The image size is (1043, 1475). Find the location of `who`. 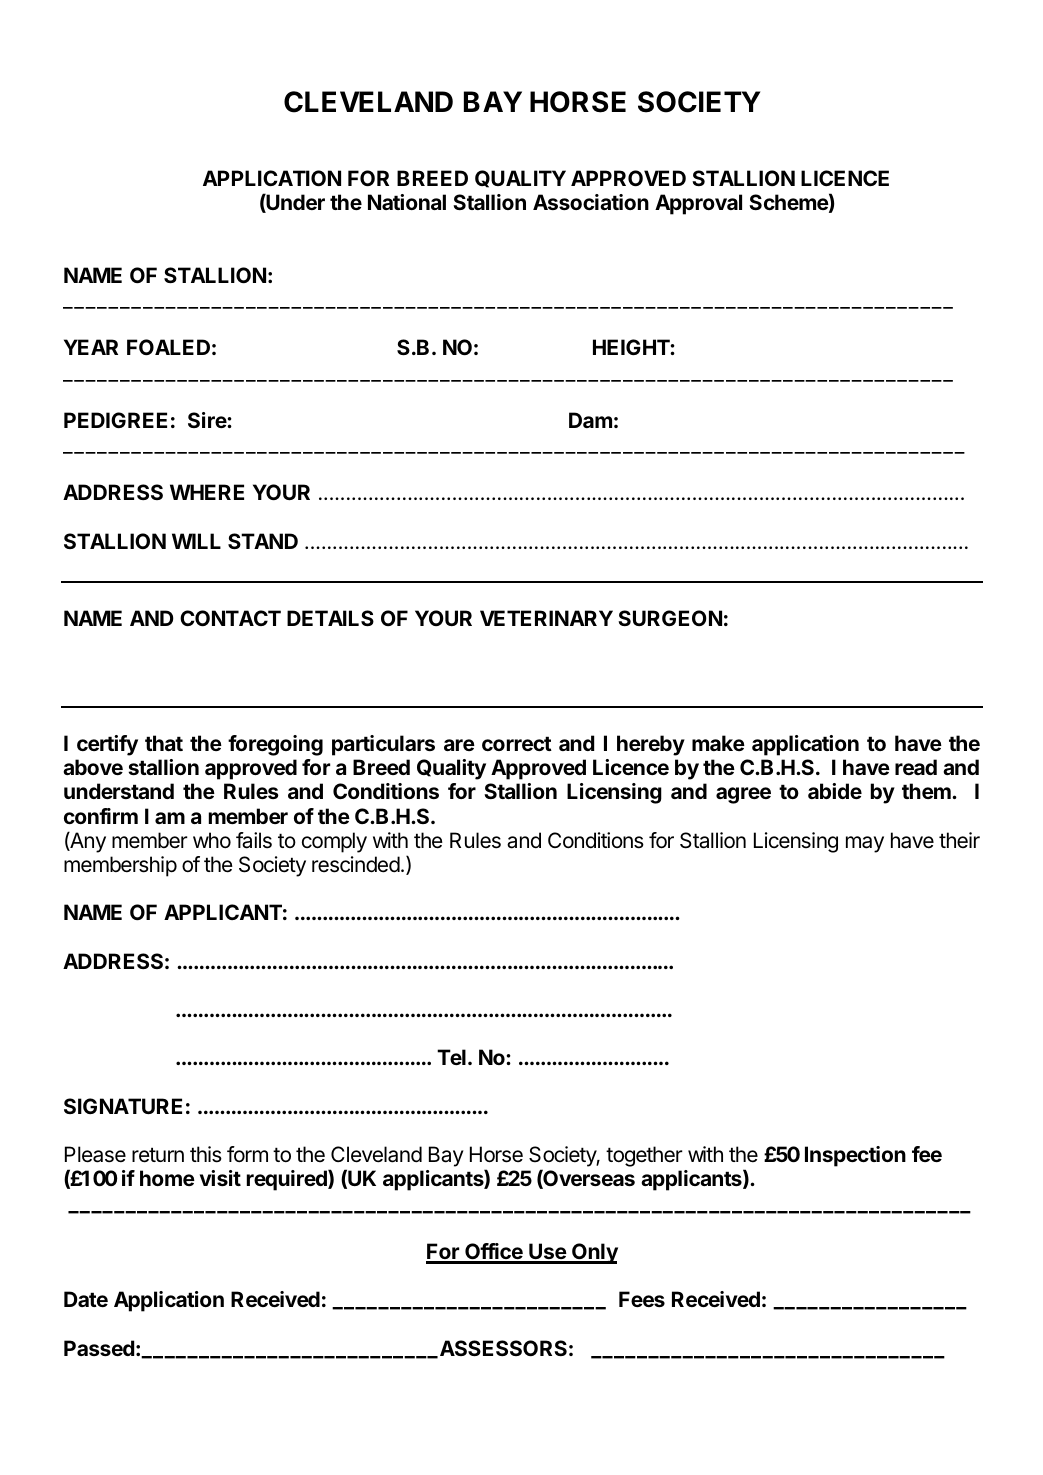

who is located at coordinates (212, 840).
